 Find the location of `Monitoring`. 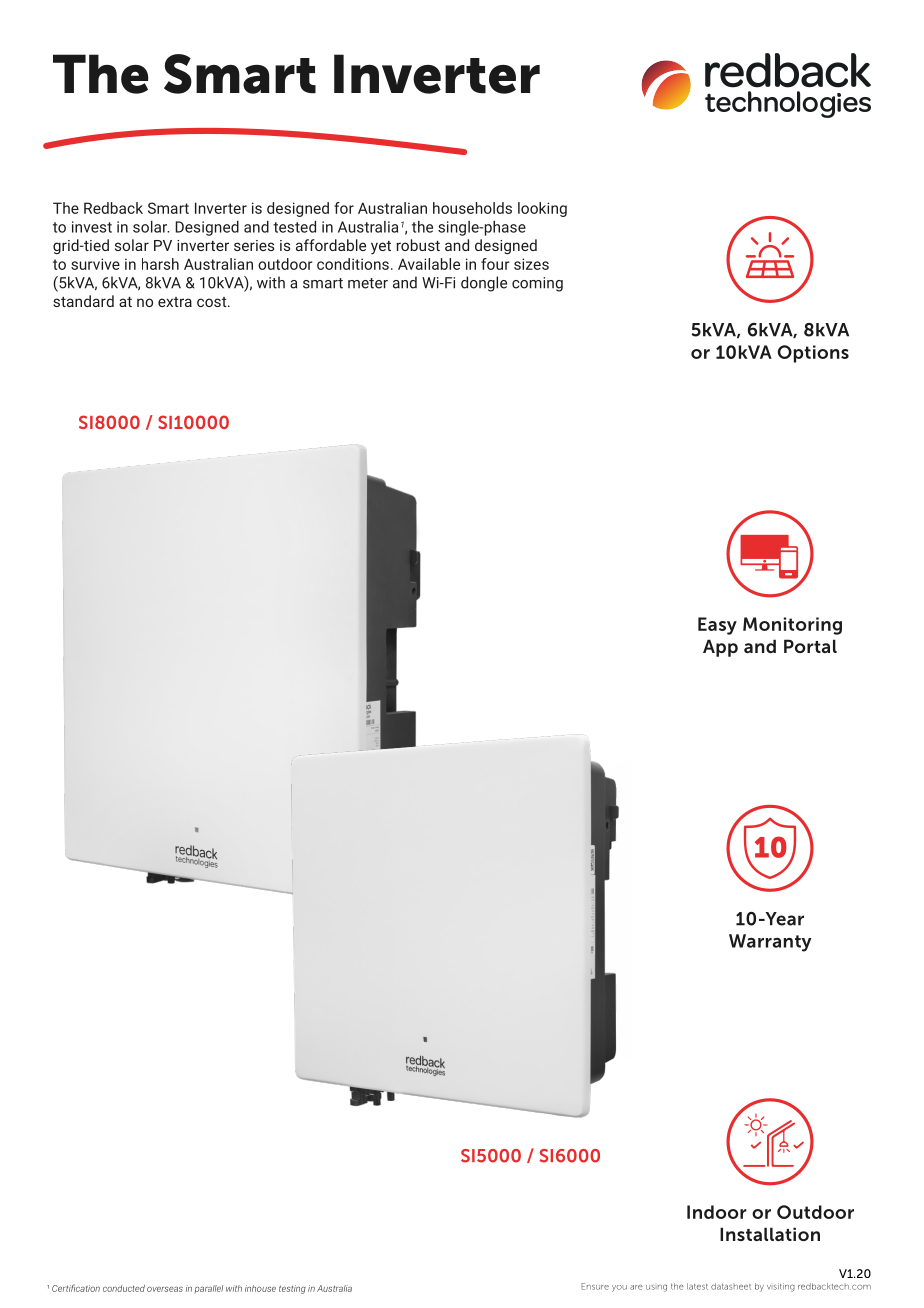

Monitoring is located at coordinates (792, 626).
